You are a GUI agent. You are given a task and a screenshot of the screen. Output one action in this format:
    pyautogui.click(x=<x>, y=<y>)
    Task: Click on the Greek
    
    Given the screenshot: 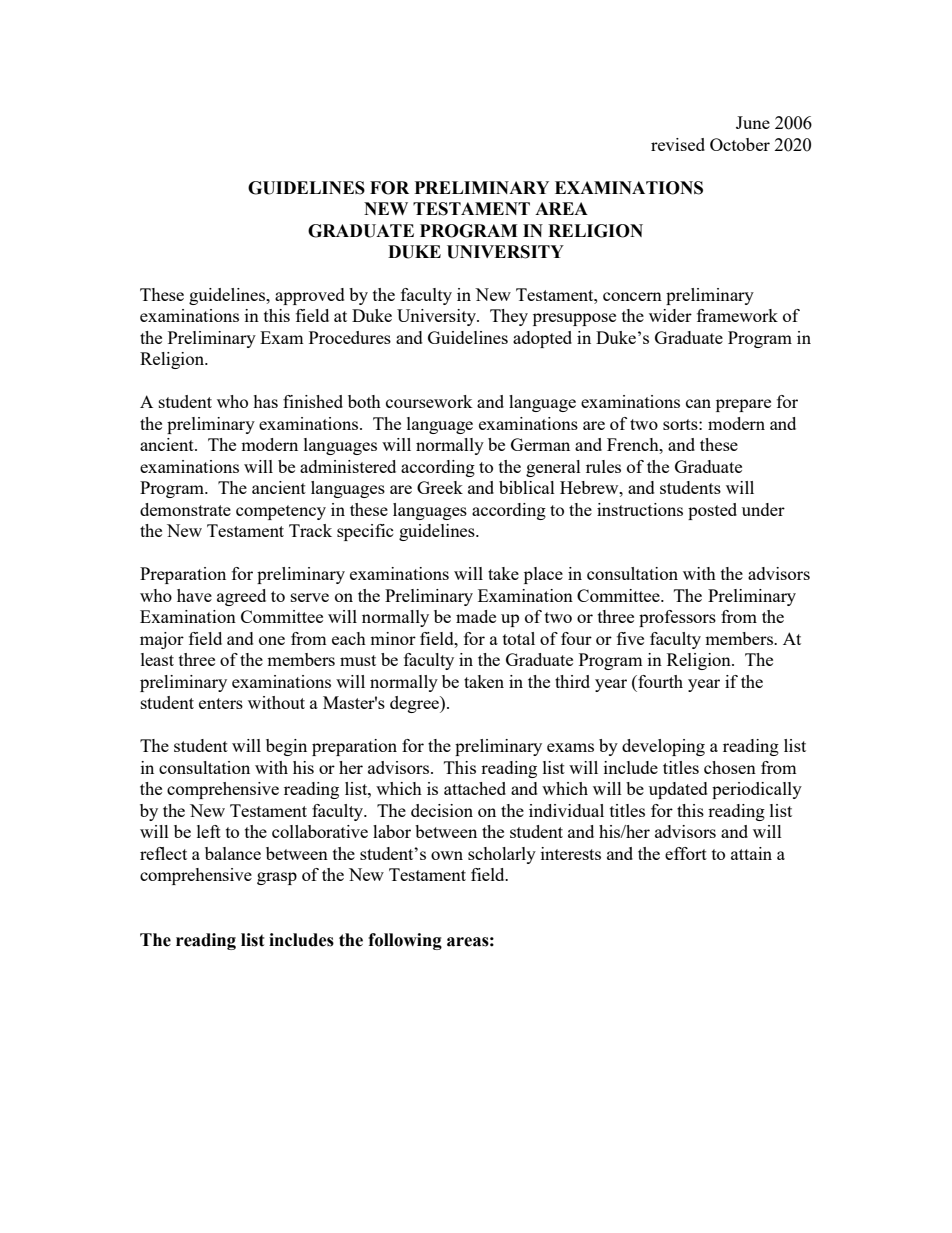 What is the action you would take?
    pyautogui.click(x=440, y=487)
